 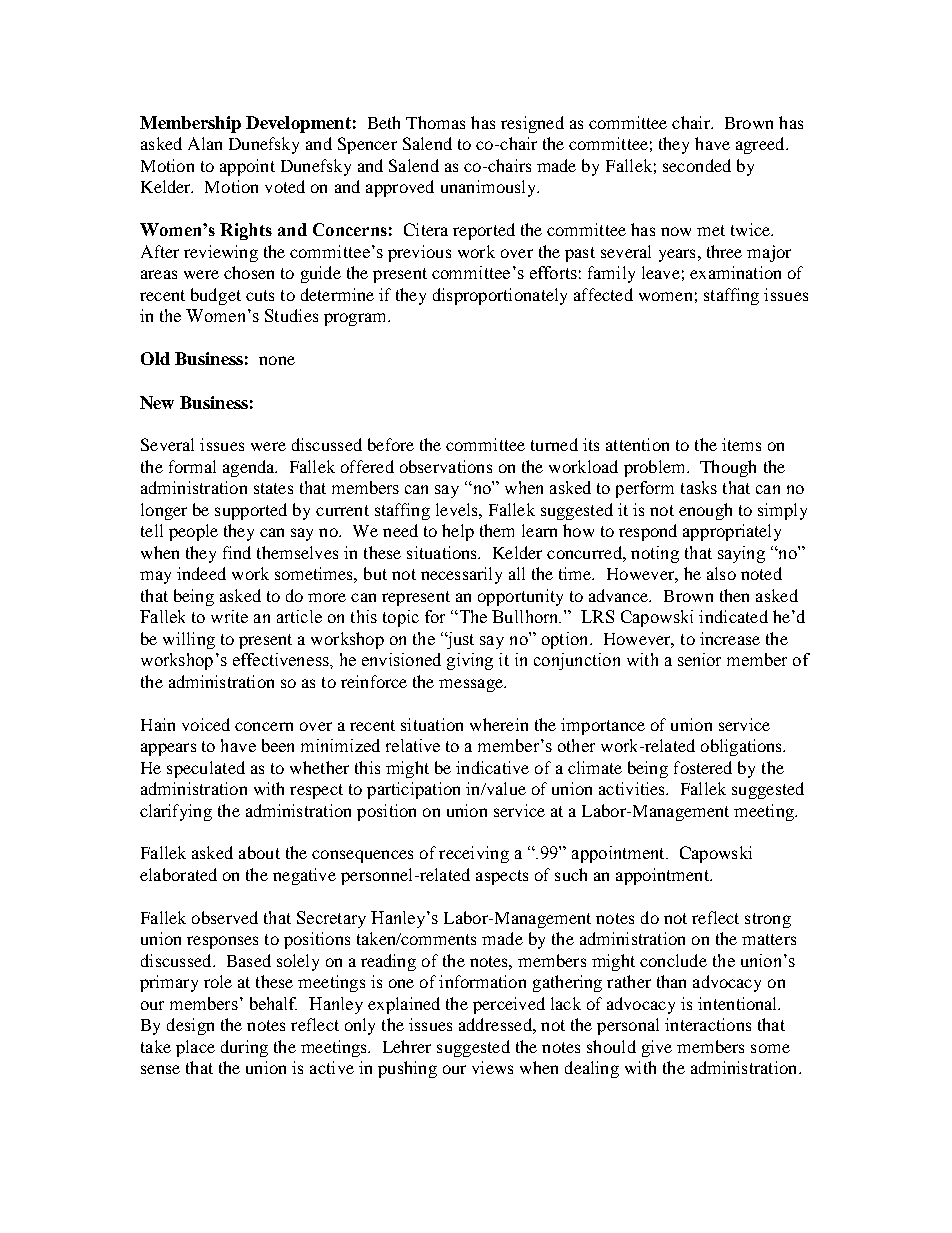 I want to click on voiced, so click(x=206, y=724).
